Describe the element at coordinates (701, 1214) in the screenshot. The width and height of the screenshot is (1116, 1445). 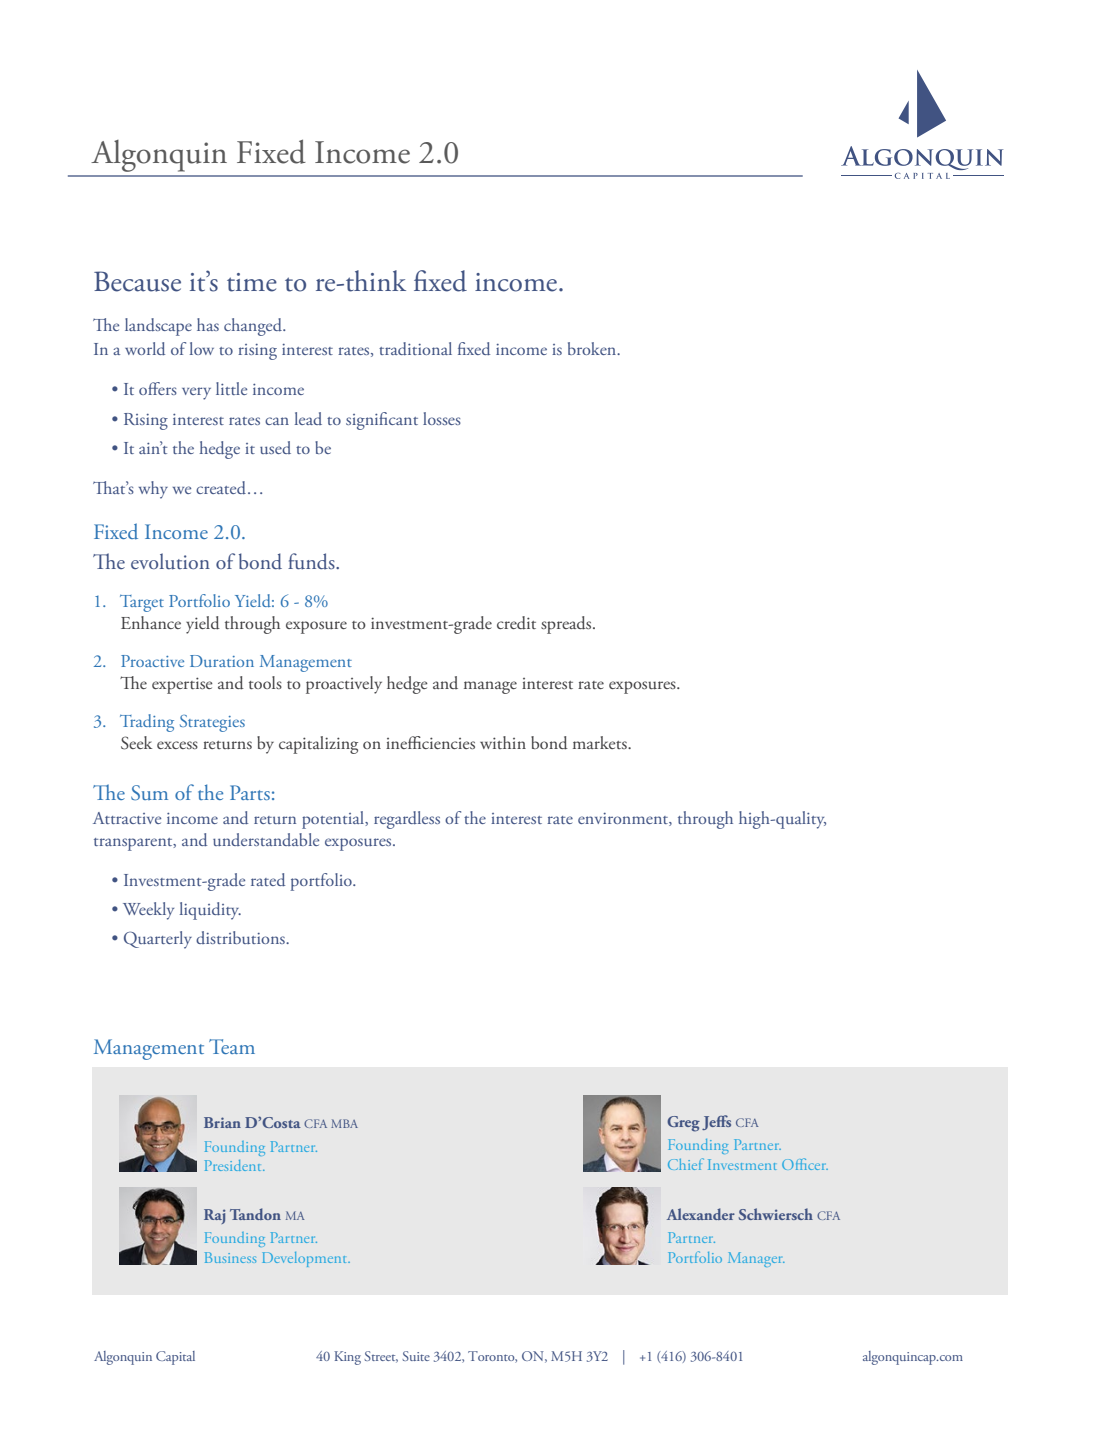
I see `Alexander` at that location.
